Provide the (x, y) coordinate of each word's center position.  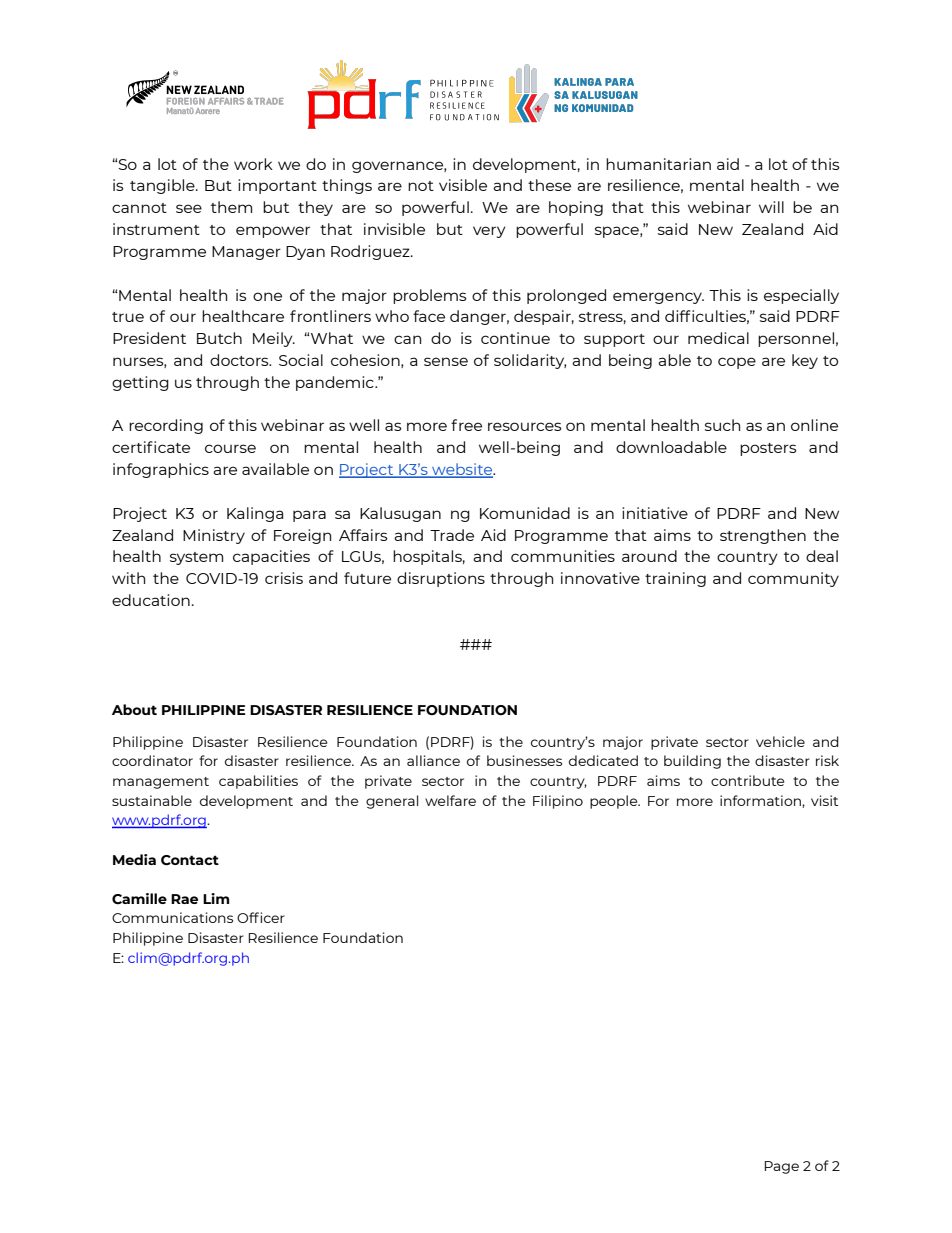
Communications (172, 917)
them (231, 207)
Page (781, 1167)
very (489, 232)
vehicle (780, 741)
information (761, 801)
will (771, 207)
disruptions (441, 579)
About (134, 709)
